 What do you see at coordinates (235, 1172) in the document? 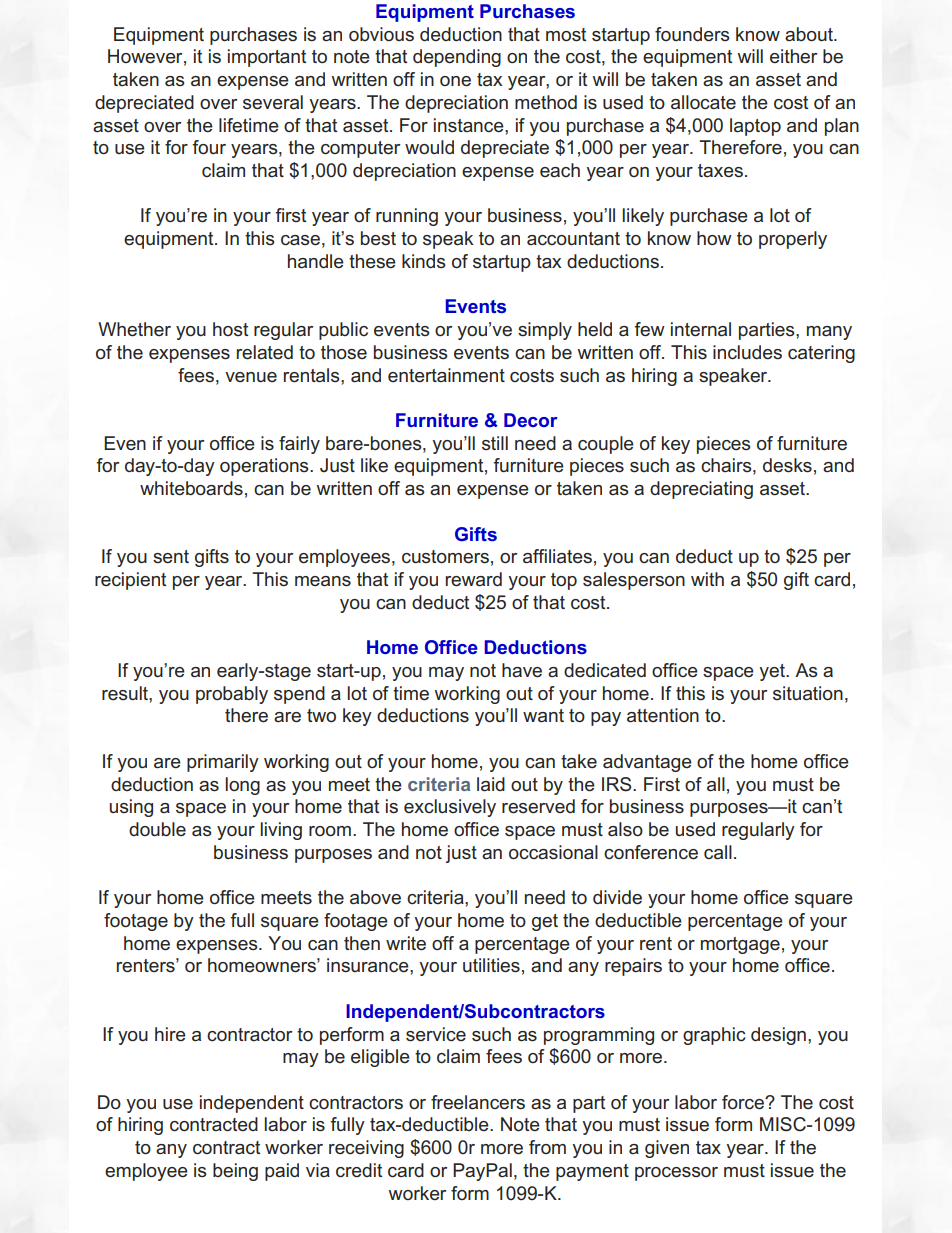
I see `being` at bounding box center [235, 1172].
